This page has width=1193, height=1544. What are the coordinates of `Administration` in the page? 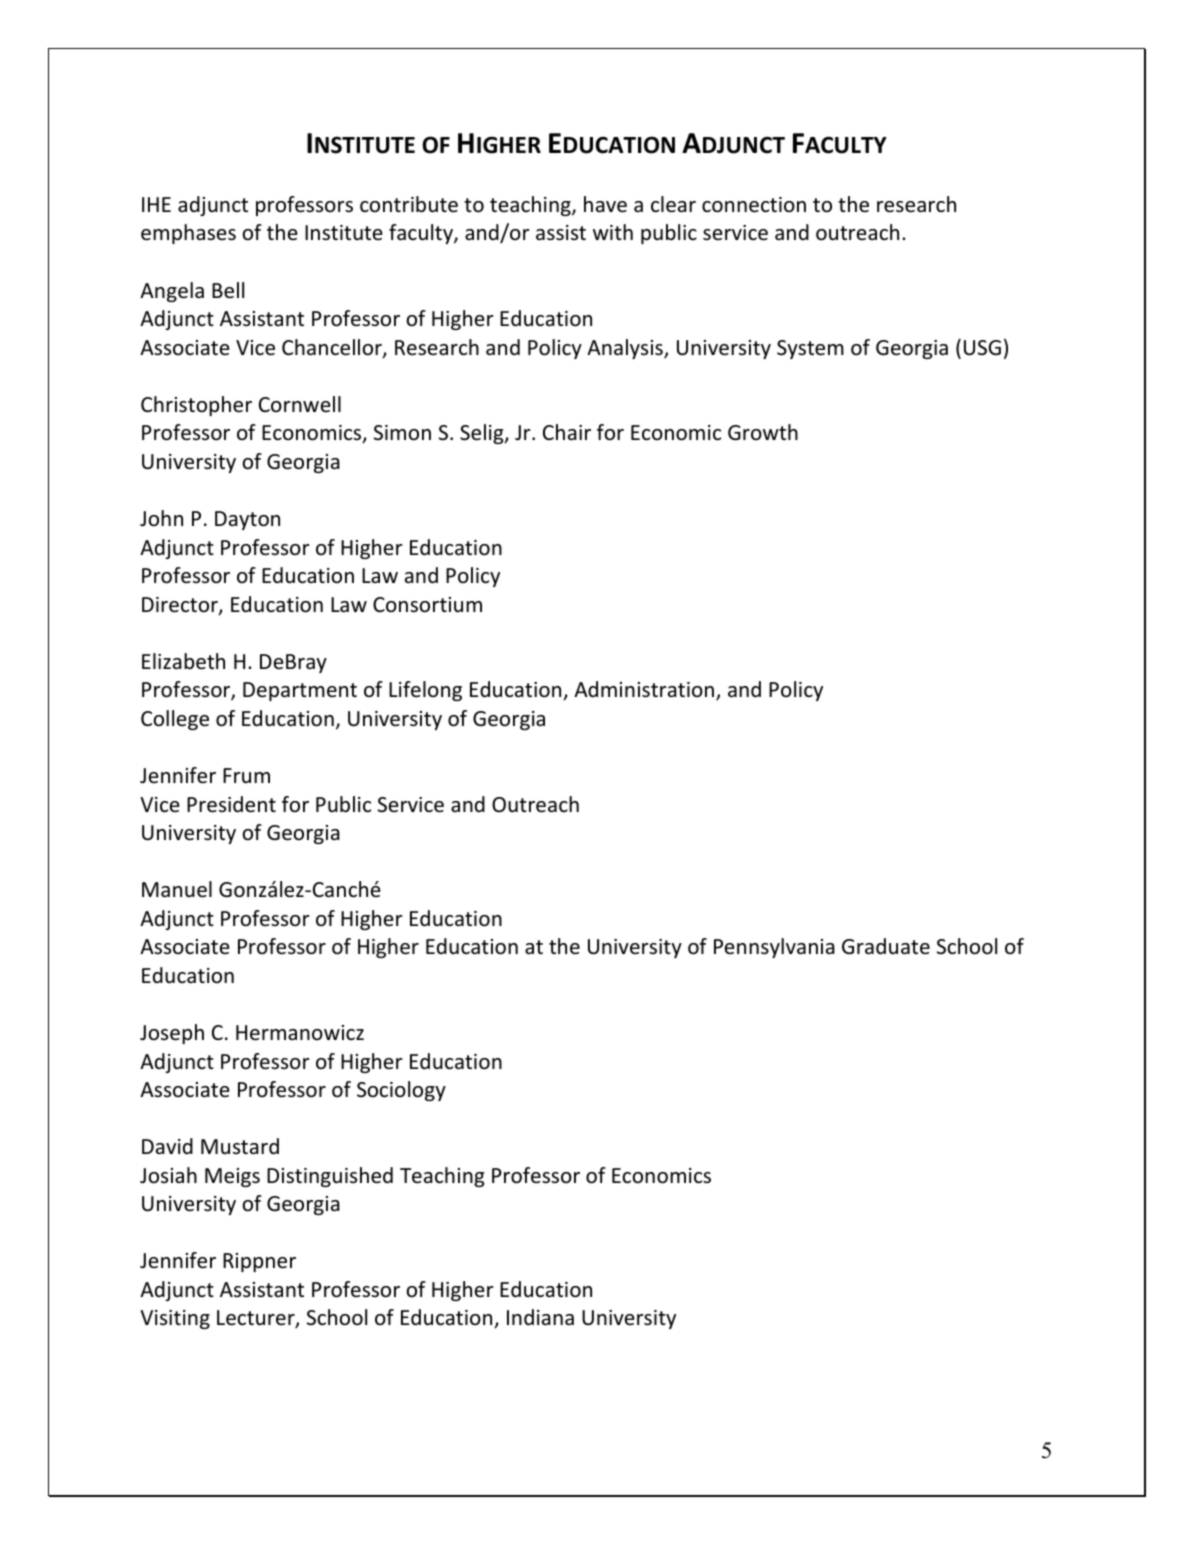 It's located at (644, 689).
